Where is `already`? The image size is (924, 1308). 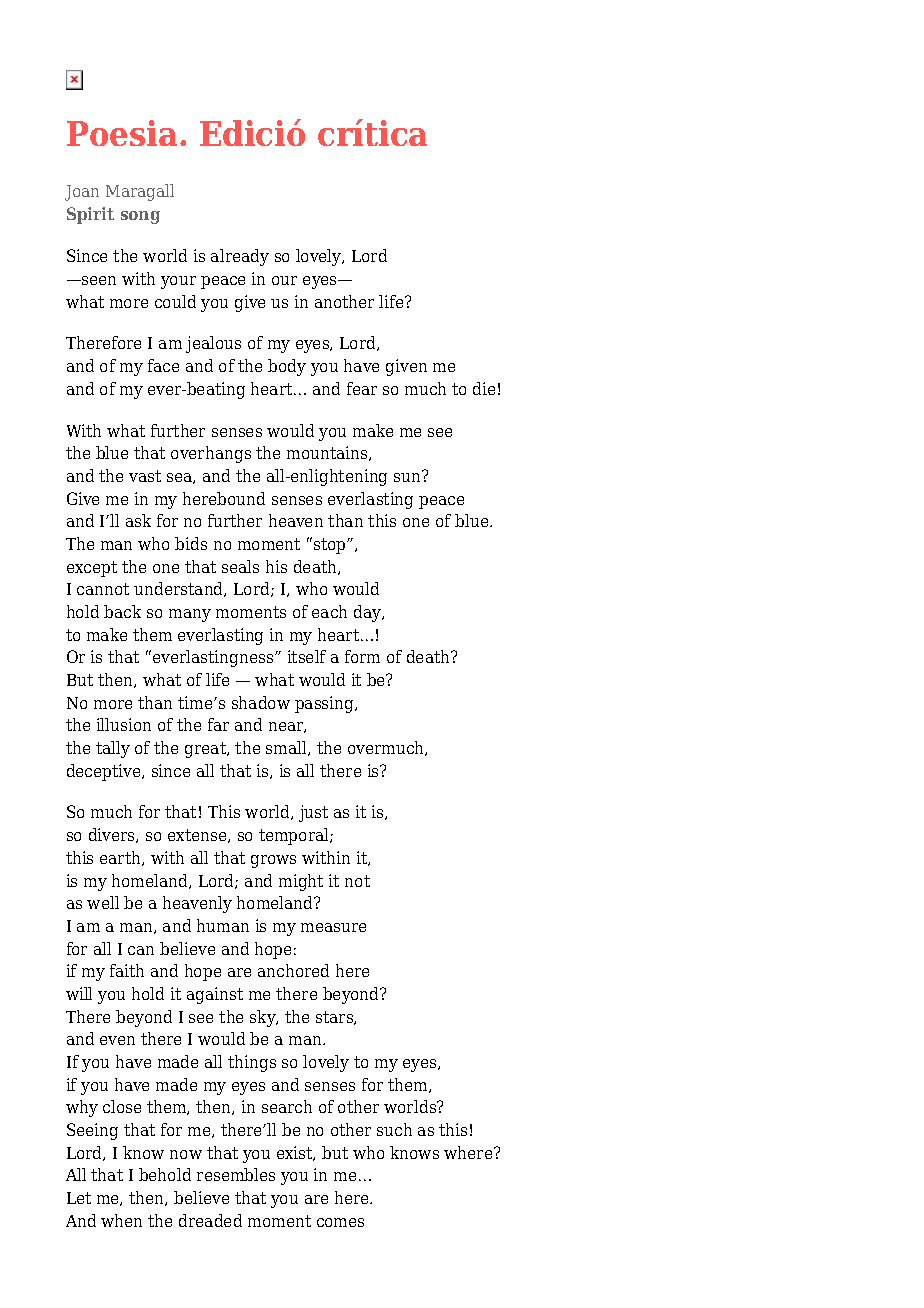 already is located at coordinates (240, 257).
